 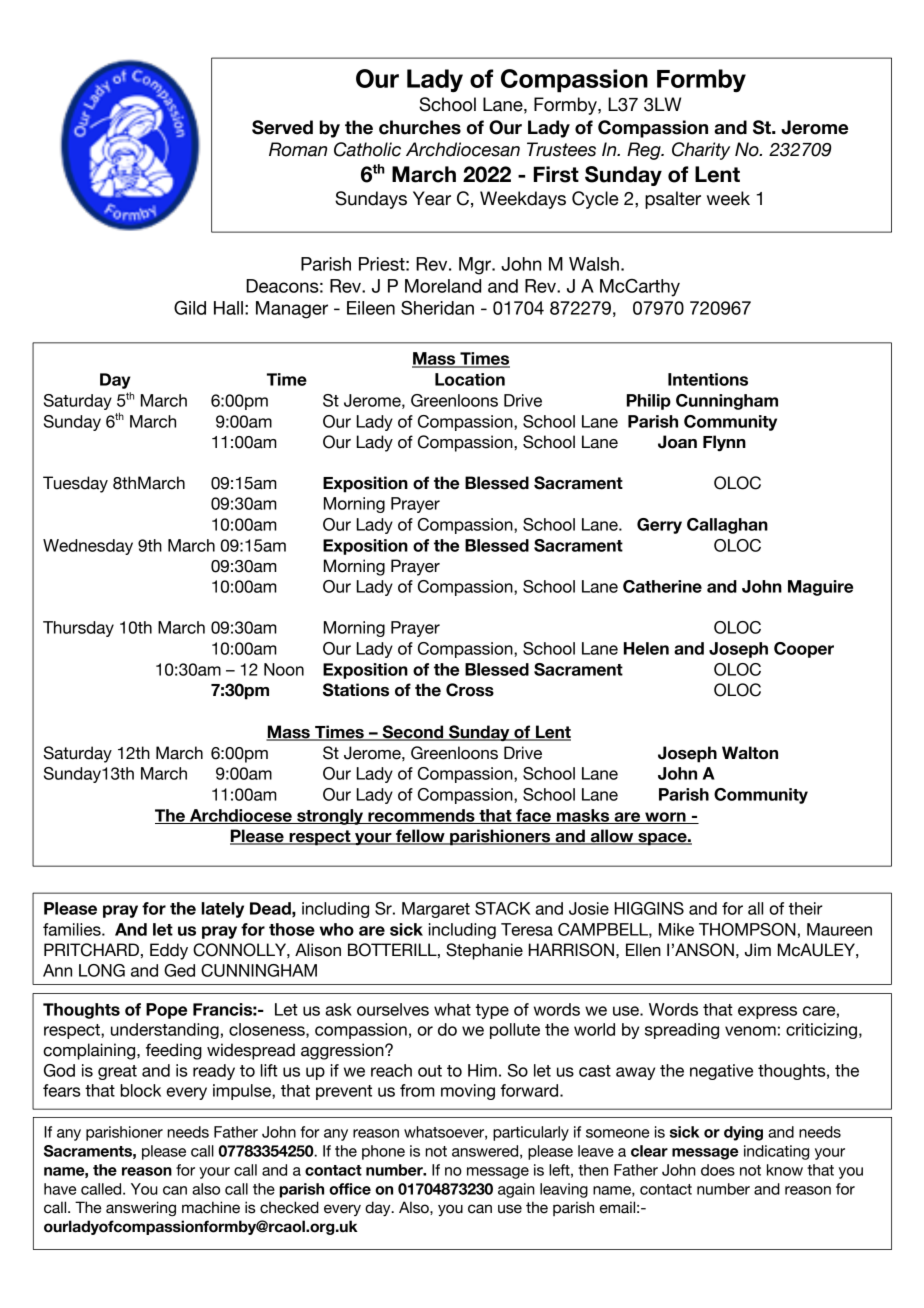 What do you see at coordinates (141, 1208) in the screenshot?
I see `answering` at bounding box center [141, 1208].
